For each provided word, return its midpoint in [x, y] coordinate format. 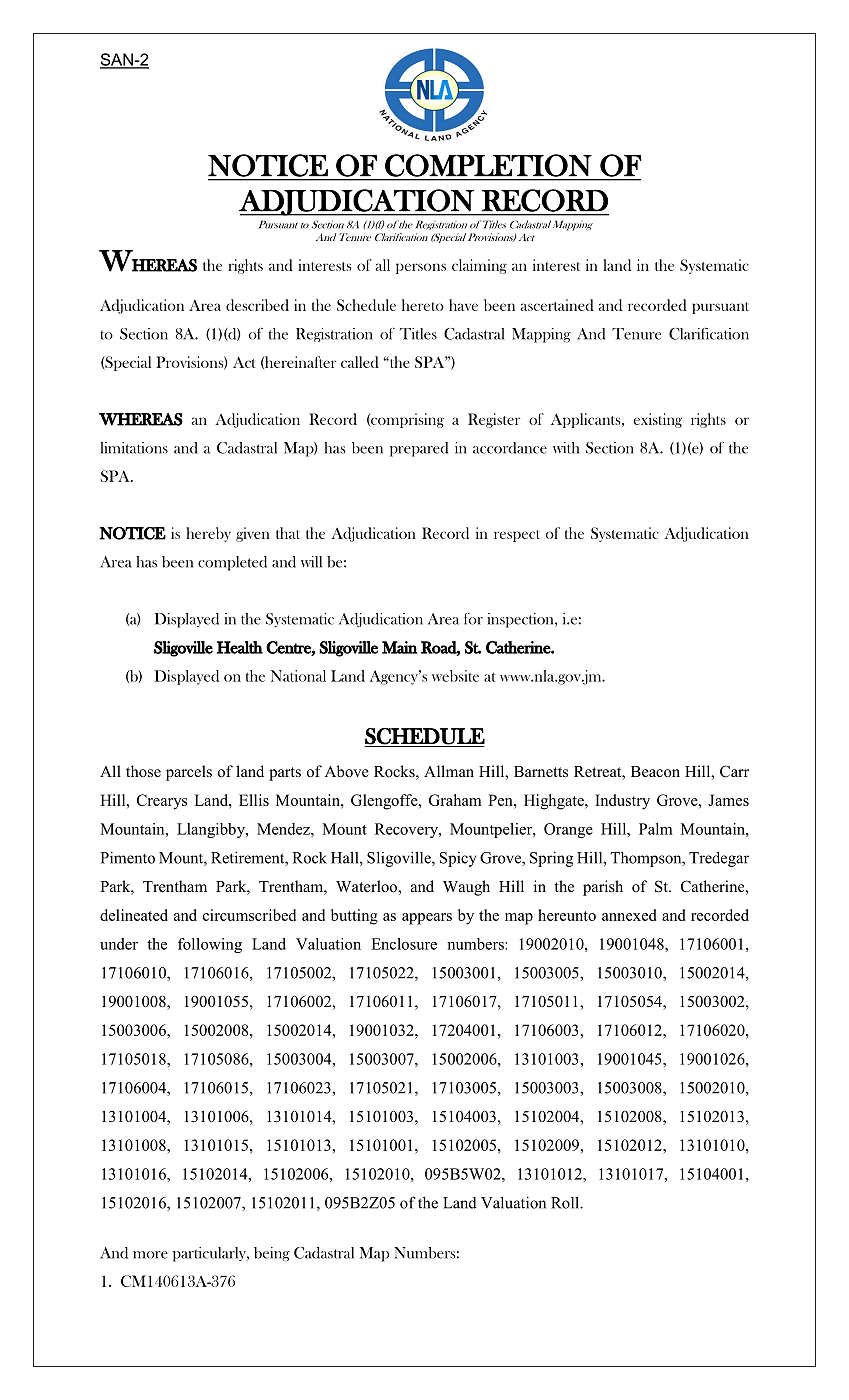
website [455, 676]
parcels [189, 773]
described [257, 305]
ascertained [557, 305]
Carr [734, 771]
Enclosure [404, 944]
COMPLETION [488, 165]
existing [657, 420]
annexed [629, 915]
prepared [419, 449]
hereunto [567, 915]
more [150, 1255]
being [272, 1254]
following [210, 945]
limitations [134, 448]
